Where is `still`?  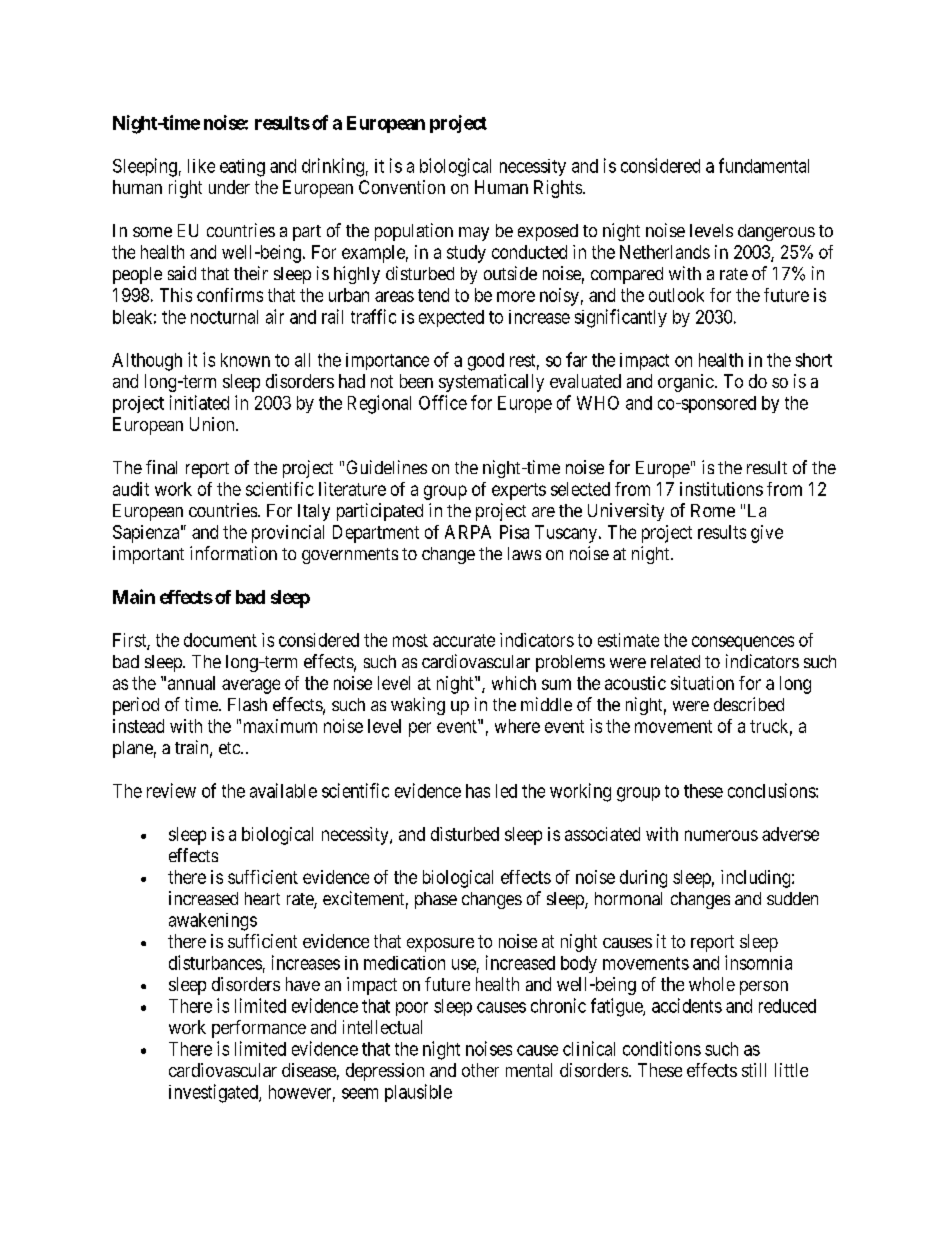 still is located at coordinates (754, 1070).
